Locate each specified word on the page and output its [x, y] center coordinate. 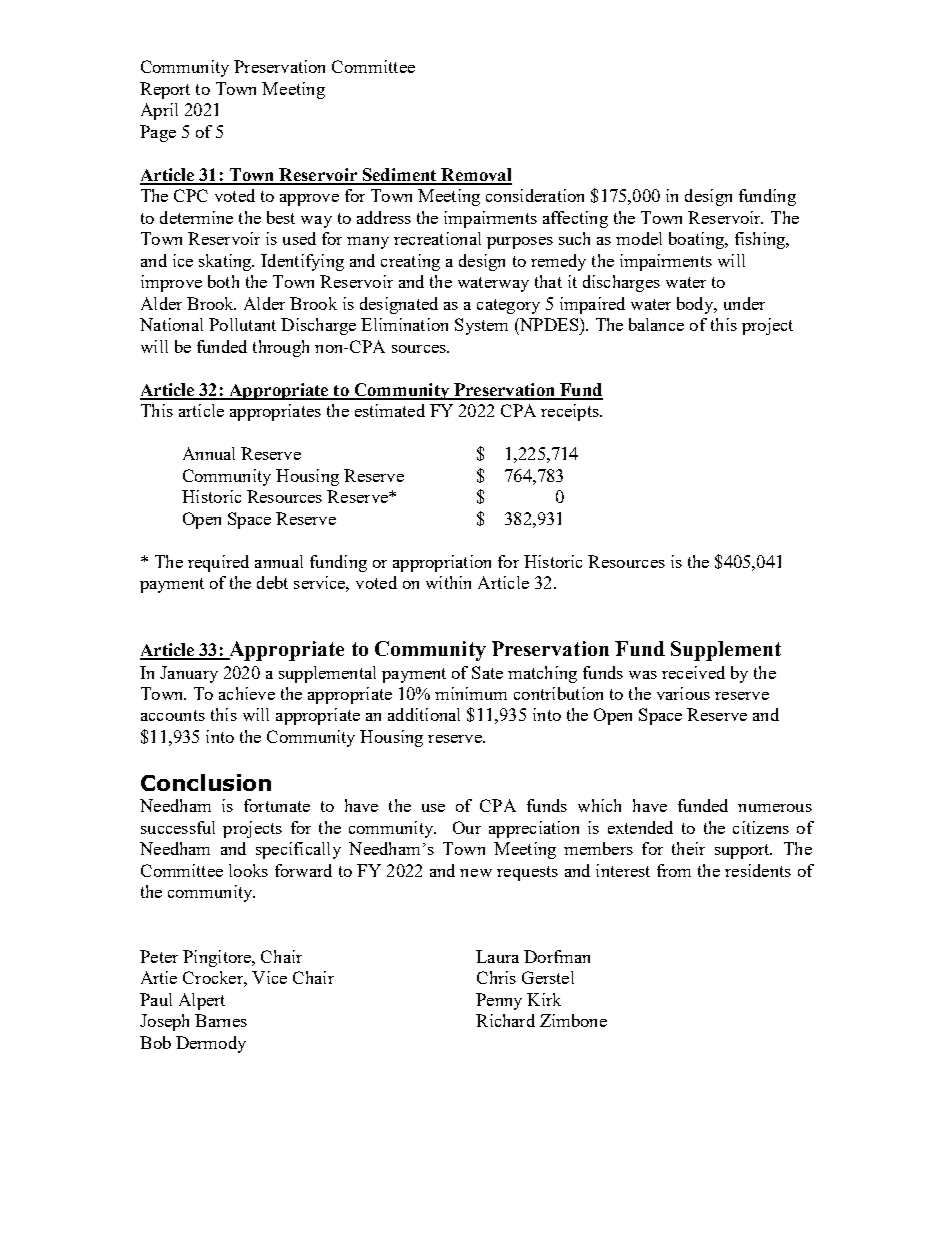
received [693, 672]
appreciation [534, 829]
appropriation [442, 563]
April [159, 111]
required [218, 563]
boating [697, 240]
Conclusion [206, 782]
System [481, 326]
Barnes [221, 1020]
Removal [475, 176]
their [688, 848]
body [696, 305]
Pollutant [242, 324]
